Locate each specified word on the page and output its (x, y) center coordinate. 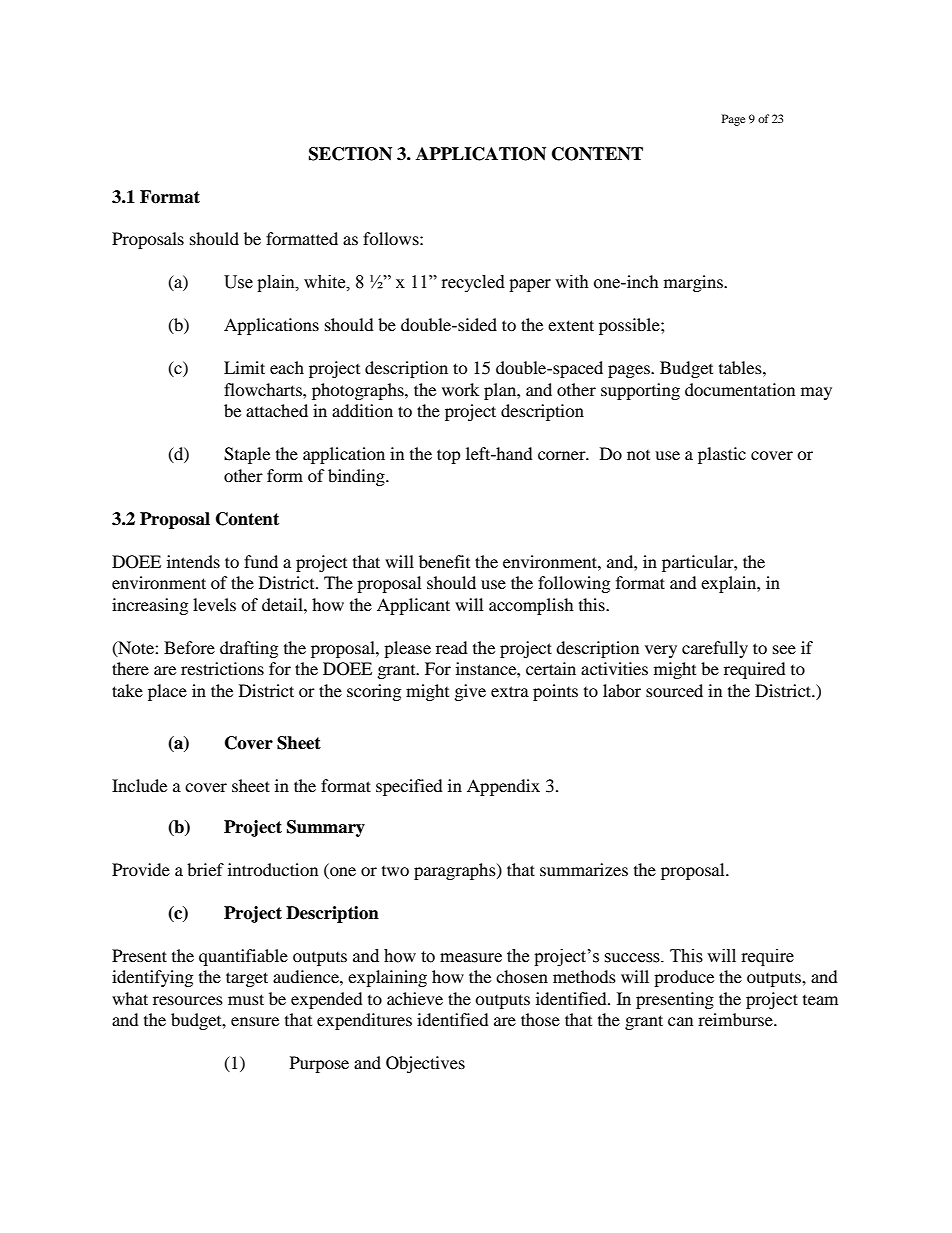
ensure (255, 1021)
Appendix (503, 787)
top (449, 456)
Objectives (425, 1064)
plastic (722, 455)
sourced (674, 690)
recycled (473, 283)
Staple (247, 455)
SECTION (350, 154)
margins (694, 283)
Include (139, 785)
